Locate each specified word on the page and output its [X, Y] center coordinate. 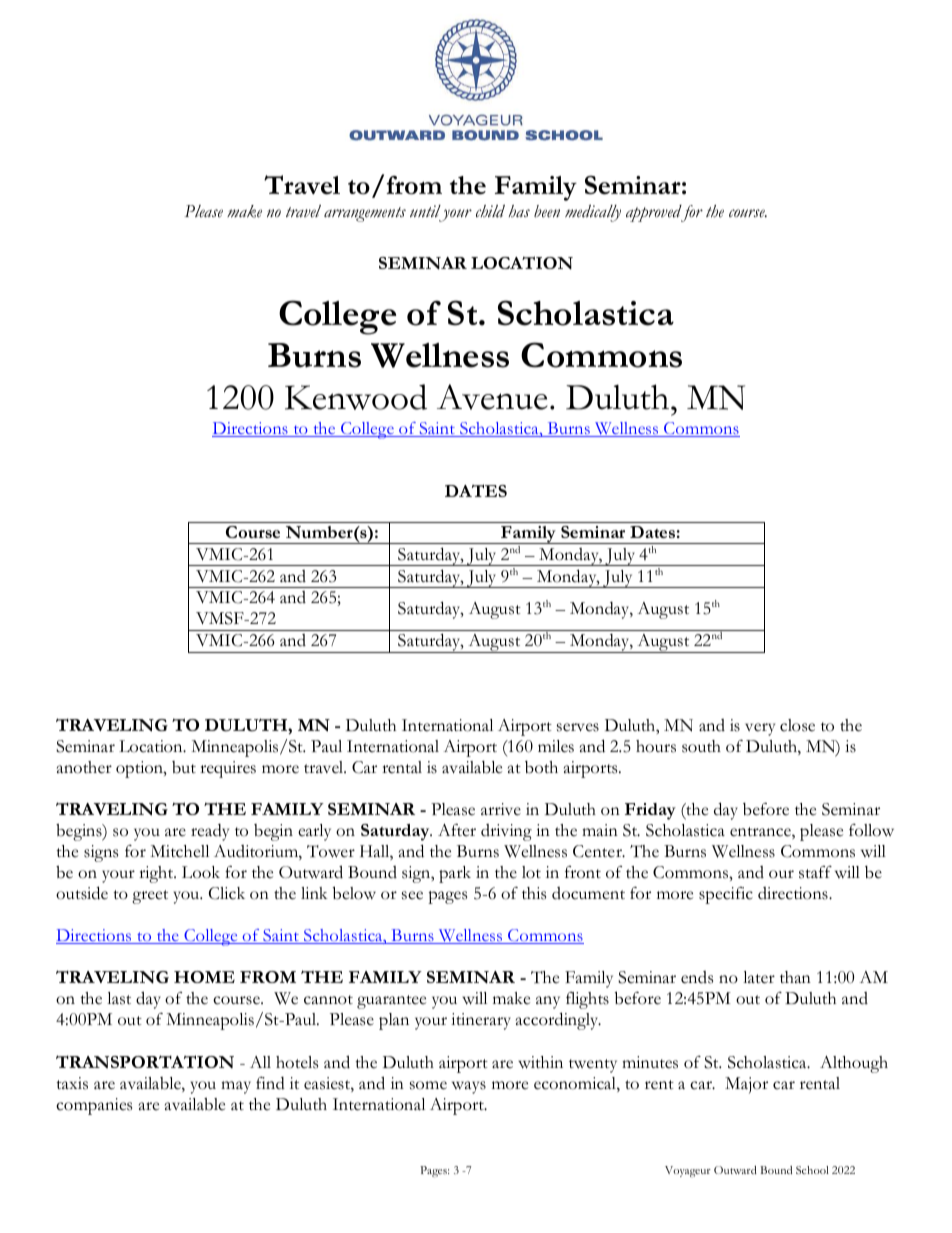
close [797, 725]
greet [150, 897]
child [490, 211]
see [412, 895]
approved [655, 213]
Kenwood [356, 397]
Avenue [492, 397]
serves [578, 727]
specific [726, 895]
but [184, 767]
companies [94, 1106]
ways [469, 1087]
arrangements [365, 214]
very [760, 729]
